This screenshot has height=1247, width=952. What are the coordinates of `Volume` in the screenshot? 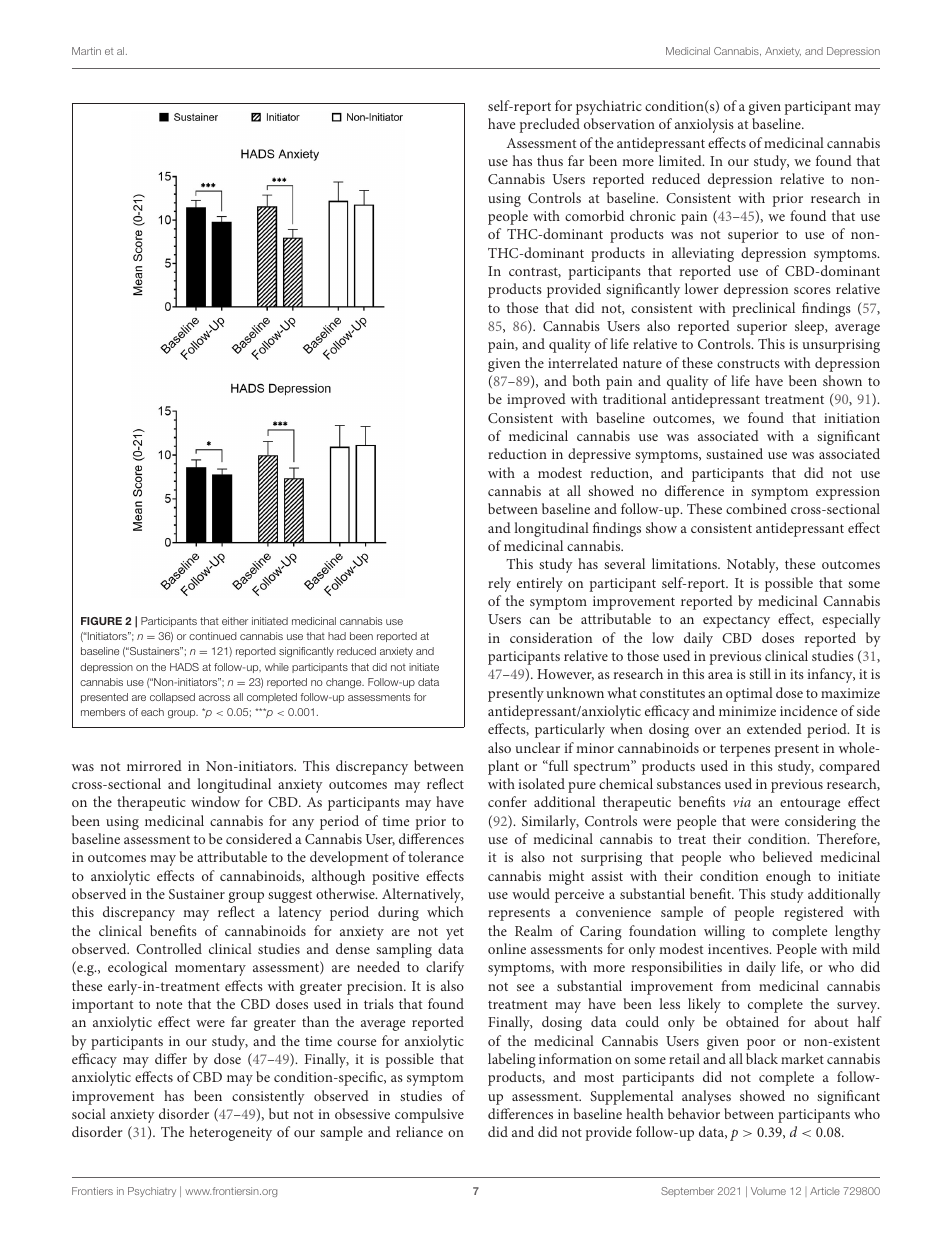 It's located at (768, 1191).
